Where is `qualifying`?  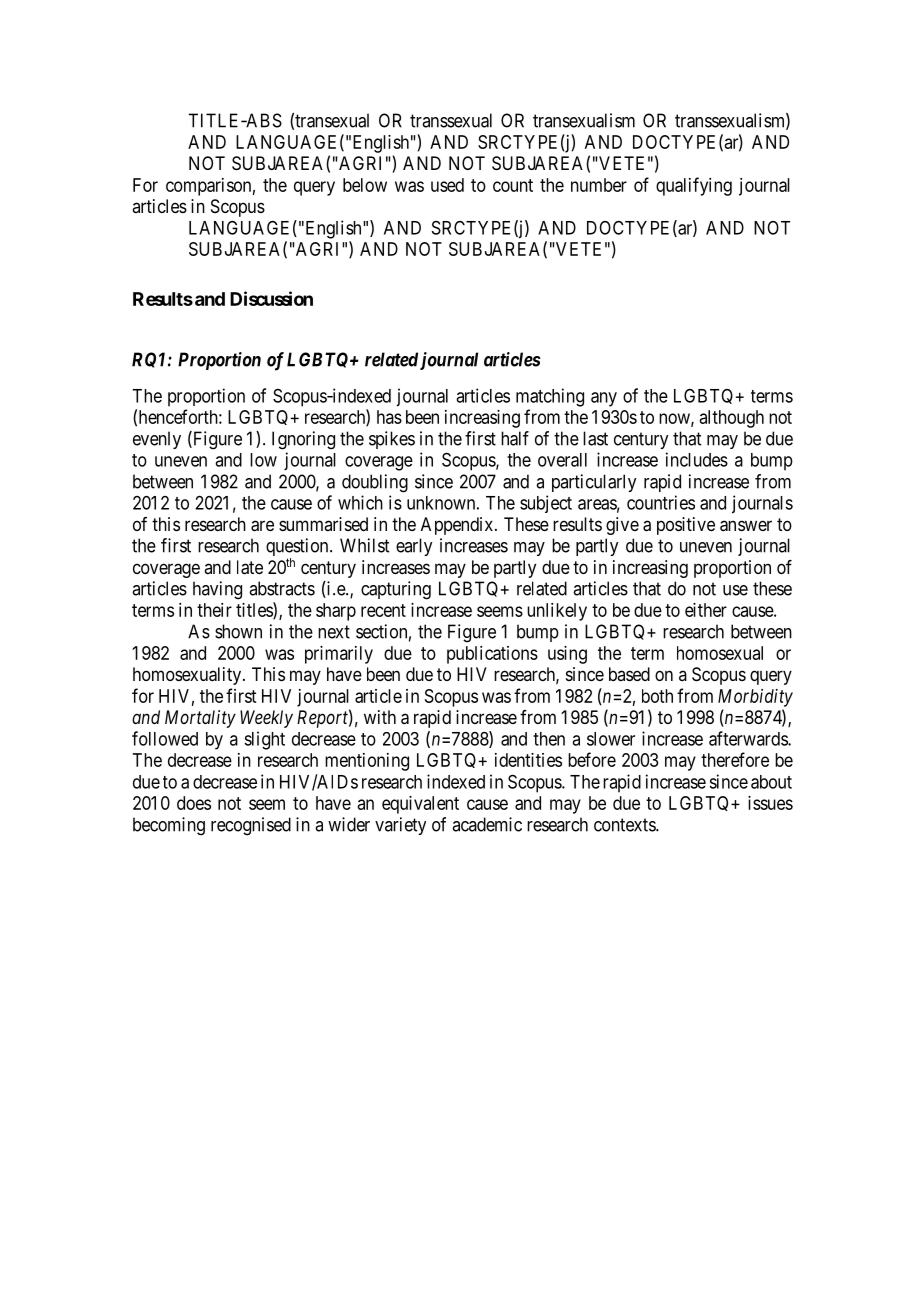 qualifying is located at coordinates (694, 186).
